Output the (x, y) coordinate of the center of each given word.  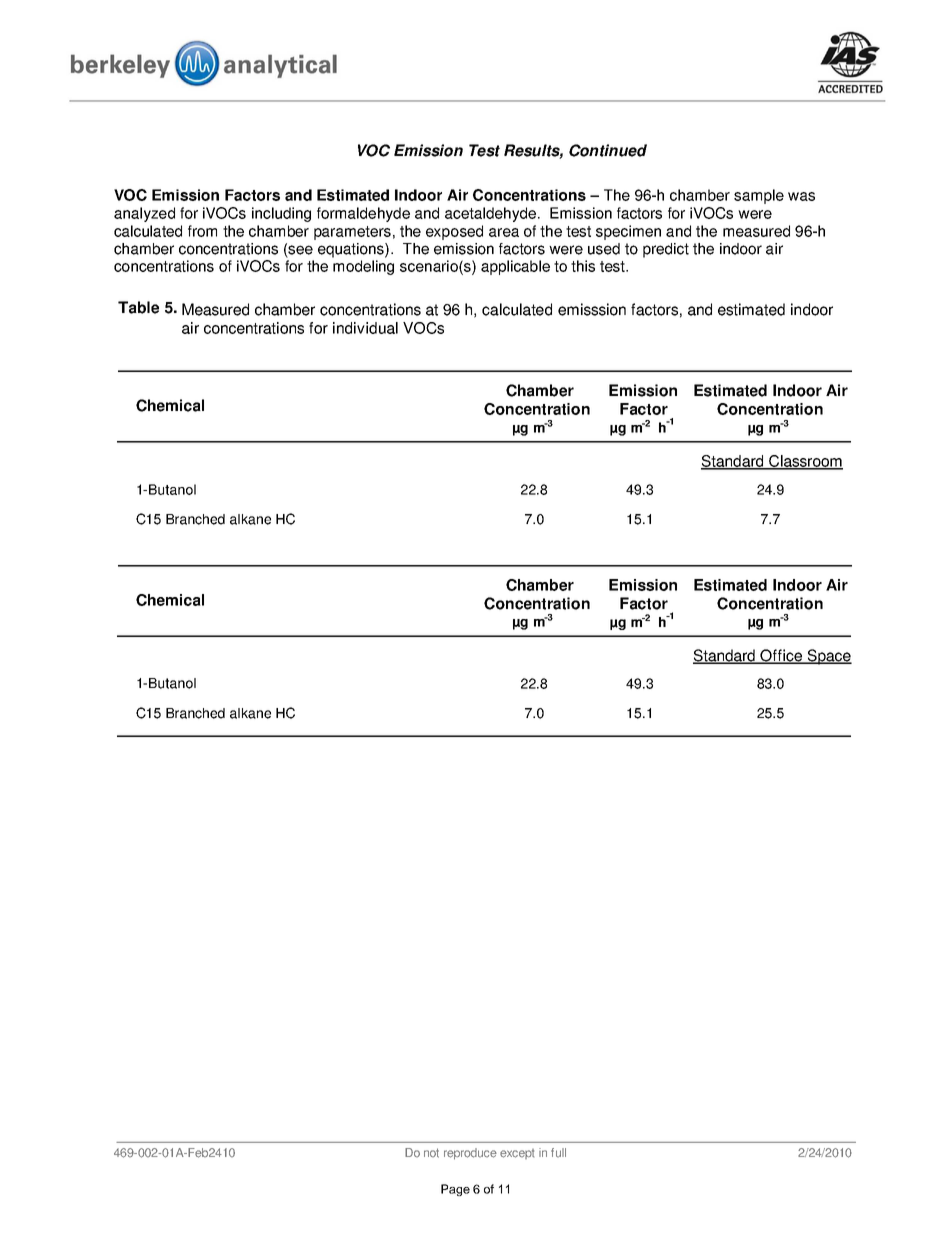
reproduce (470, 1154)
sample (759, 196)
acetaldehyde (490, 214)
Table (138, 307)
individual (365, 328)
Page (455, 1190)
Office (782, 656)
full (558, 1153)
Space (828, 657)
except (517, 1154)
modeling (363, 267)
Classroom (805, 462)
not (431, 1153)
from (202, 231)
